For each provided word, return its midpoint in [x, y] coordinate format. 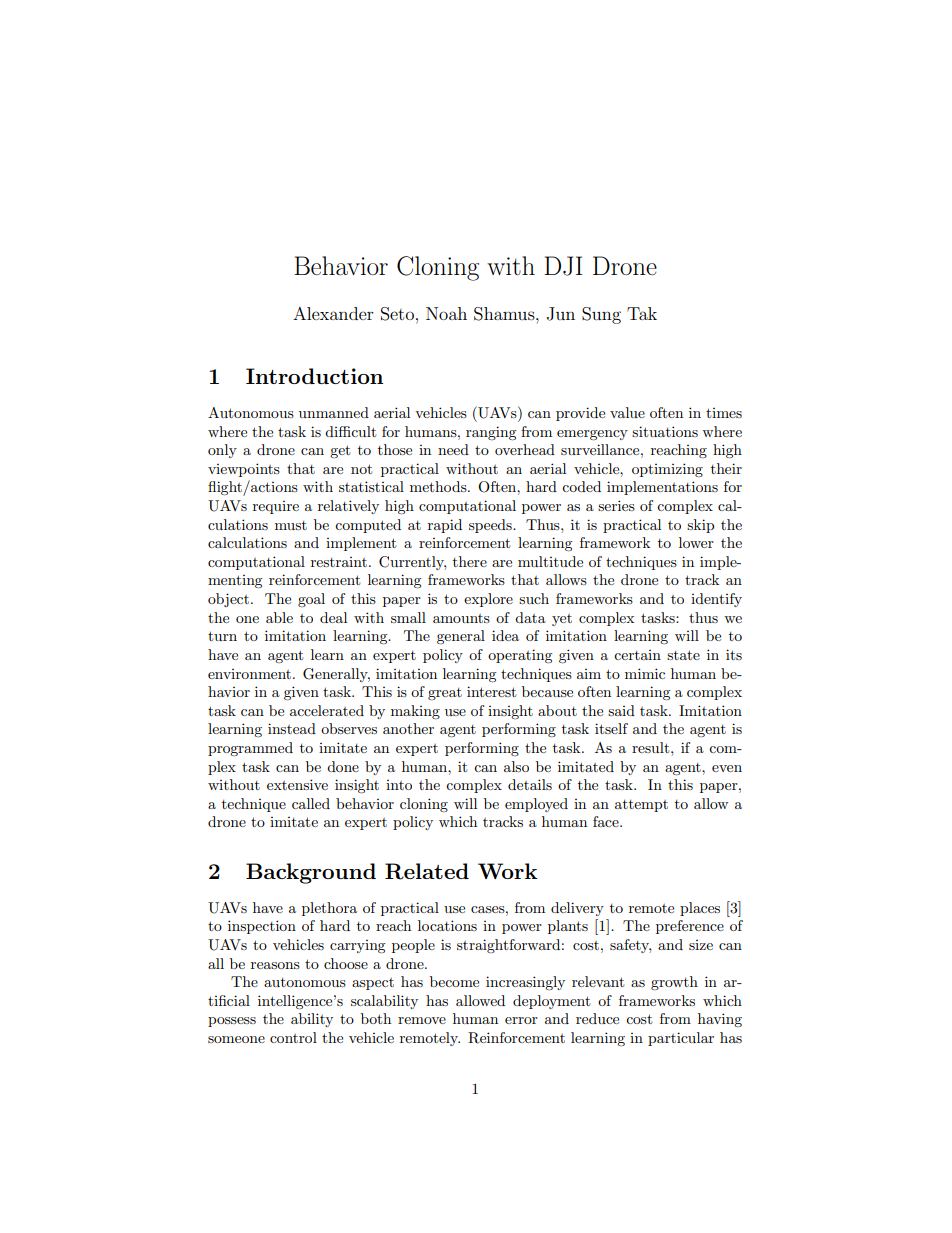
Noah [446, 313]
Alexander [333, 313]
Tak [642, 313]
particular [681, 1039]
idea [505, 635]
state [683, 655]
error [521, 1020]
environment [251, 674]
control [293, 1037]
